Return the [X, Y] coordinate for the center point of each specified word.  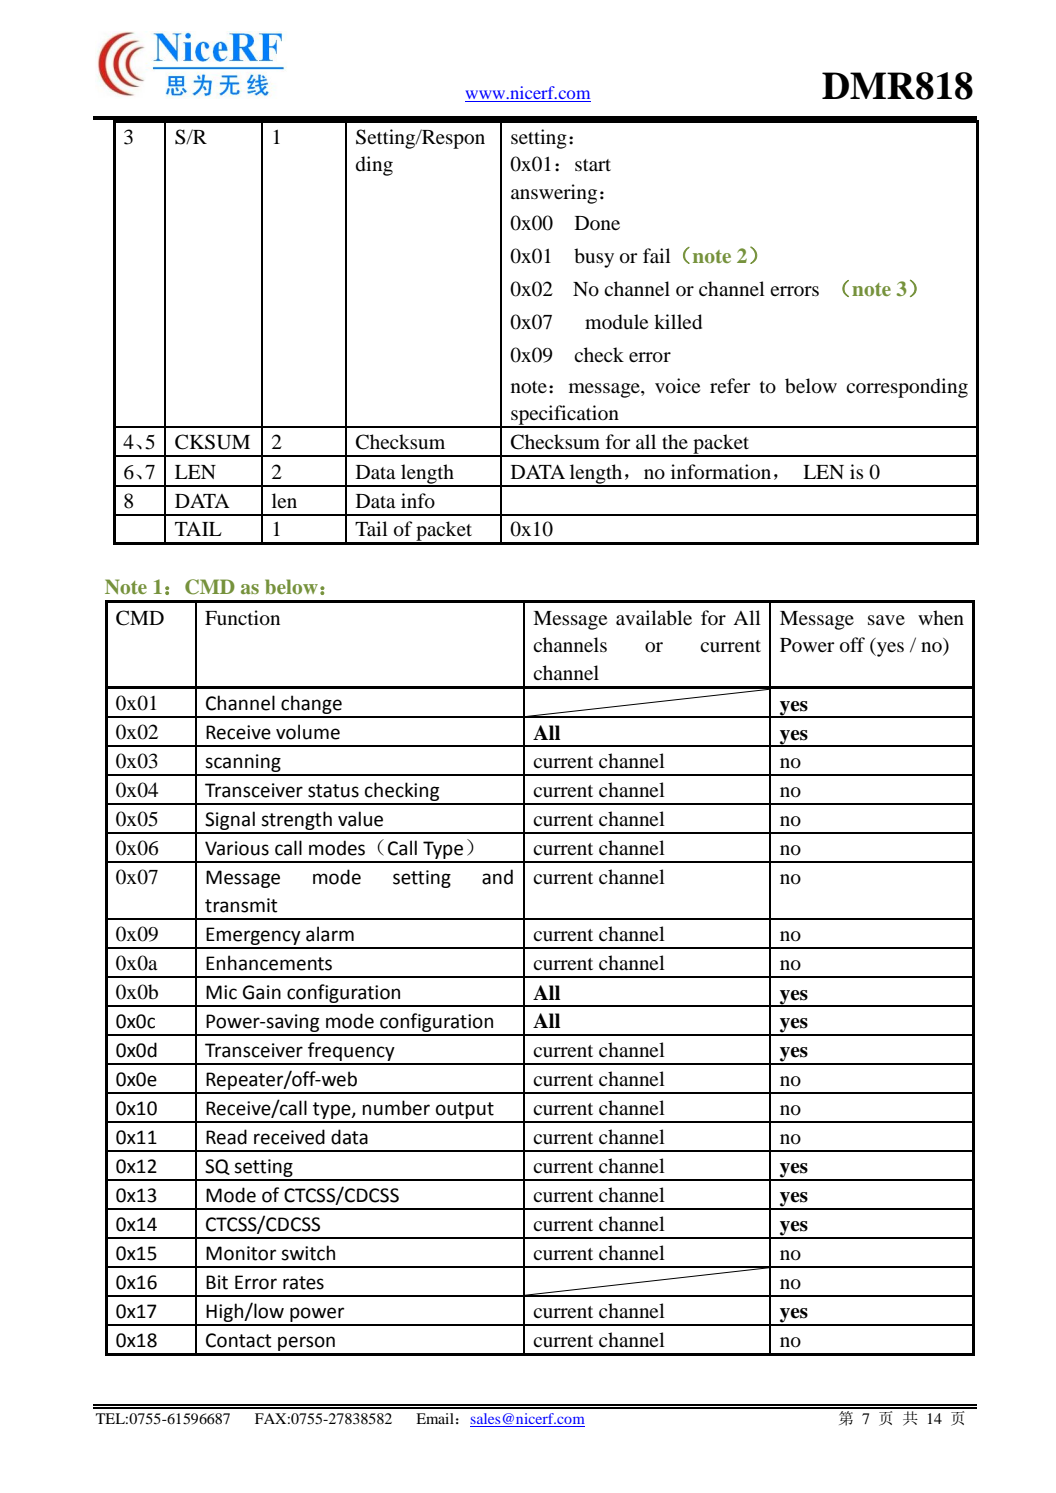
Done [597, 223]
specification [565, 416]
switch [308, 1253]
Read [226, 1137]
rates [303, 1283]
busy [594, 258]
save [886, 620]
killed [678, 322]
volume [308, 732]
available [654, 618]
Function [242, 618]
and [497, 877]
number [396, 1108]
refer [730, 385]
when [941, 617]
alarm [330, 934]
